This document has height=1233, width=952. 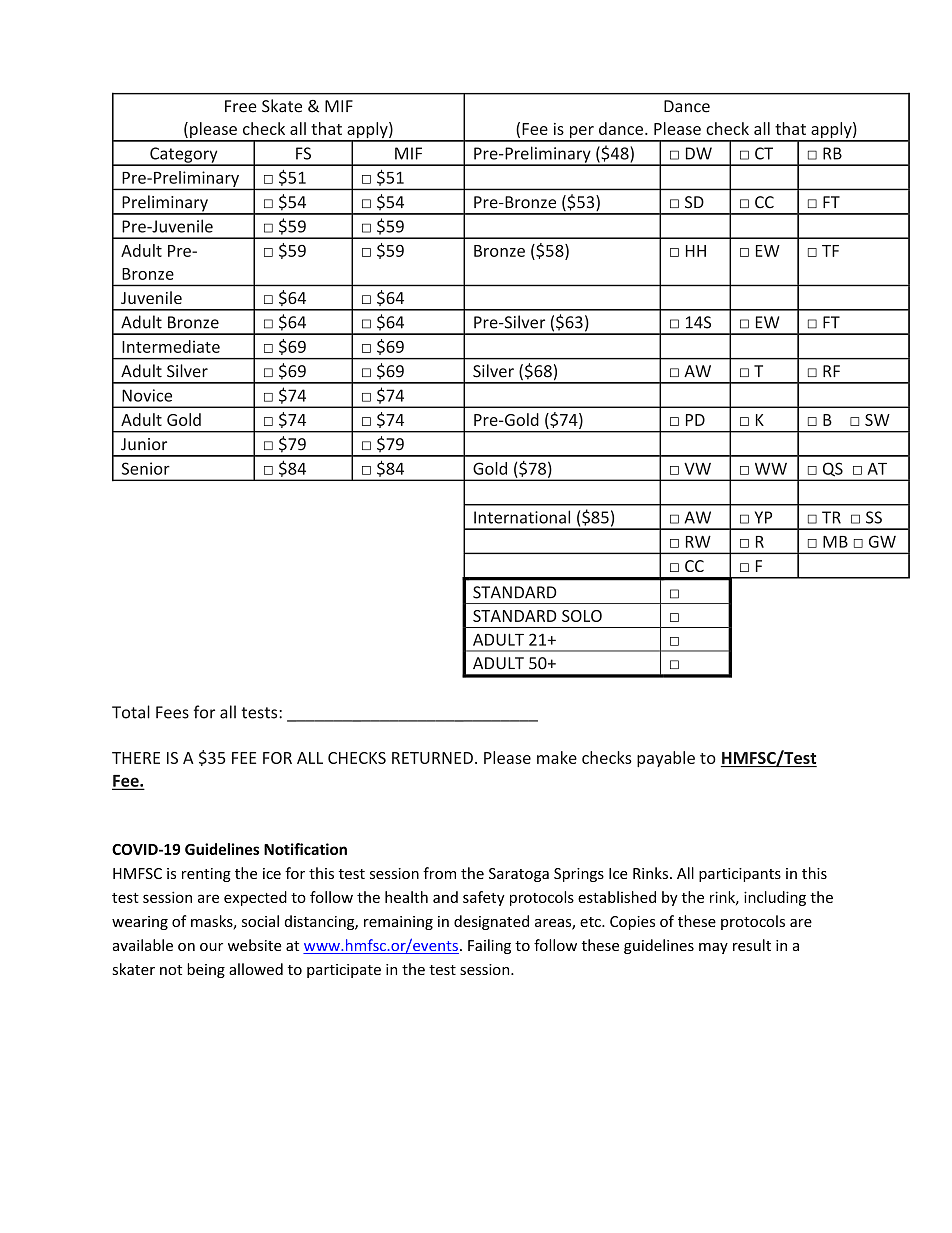 What do you see at coordinates (211, 947) in the document?
I see `our` at bounding box center [211, 947].
